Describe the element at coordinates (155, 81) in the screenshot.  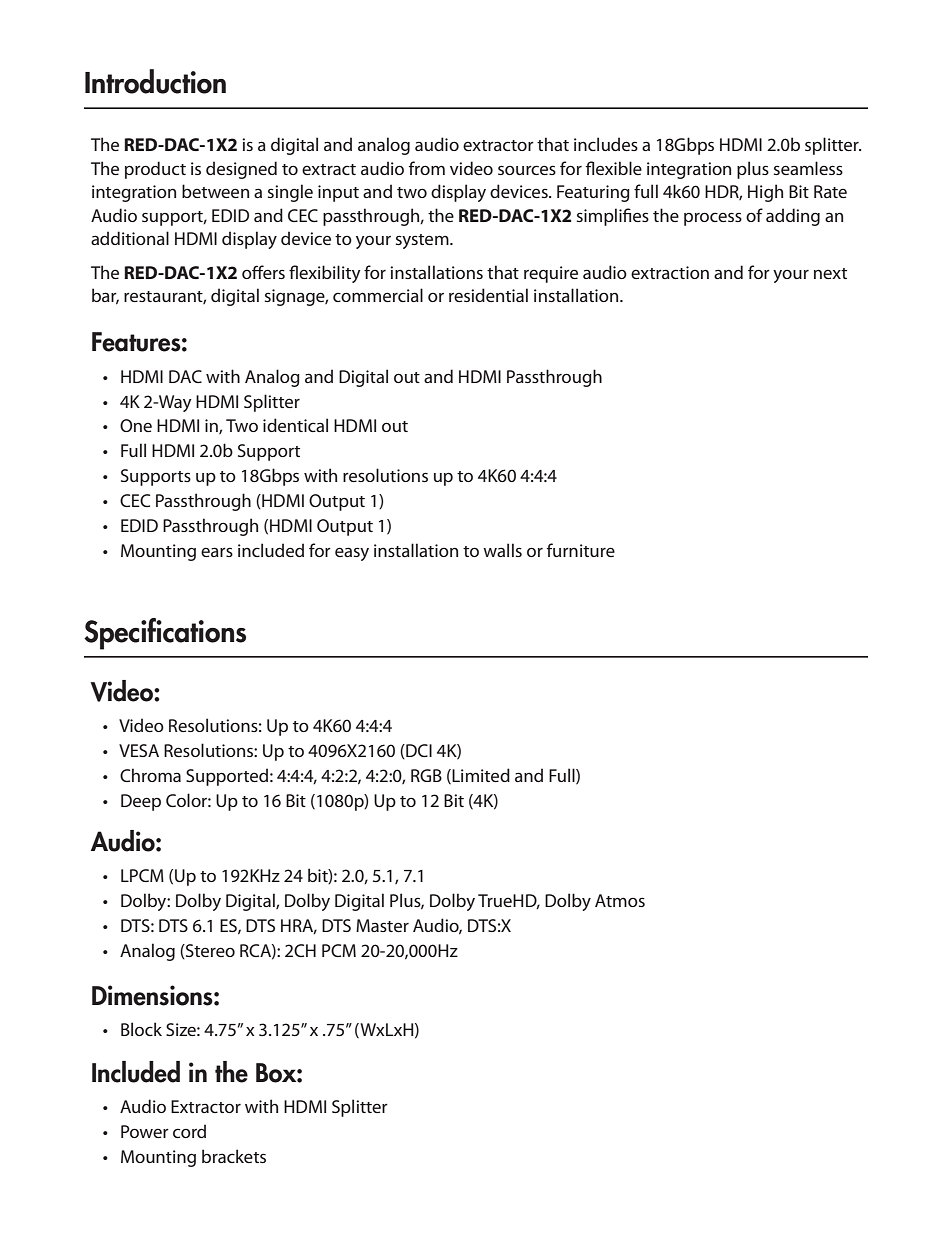
I see `Introduction` at that location.
